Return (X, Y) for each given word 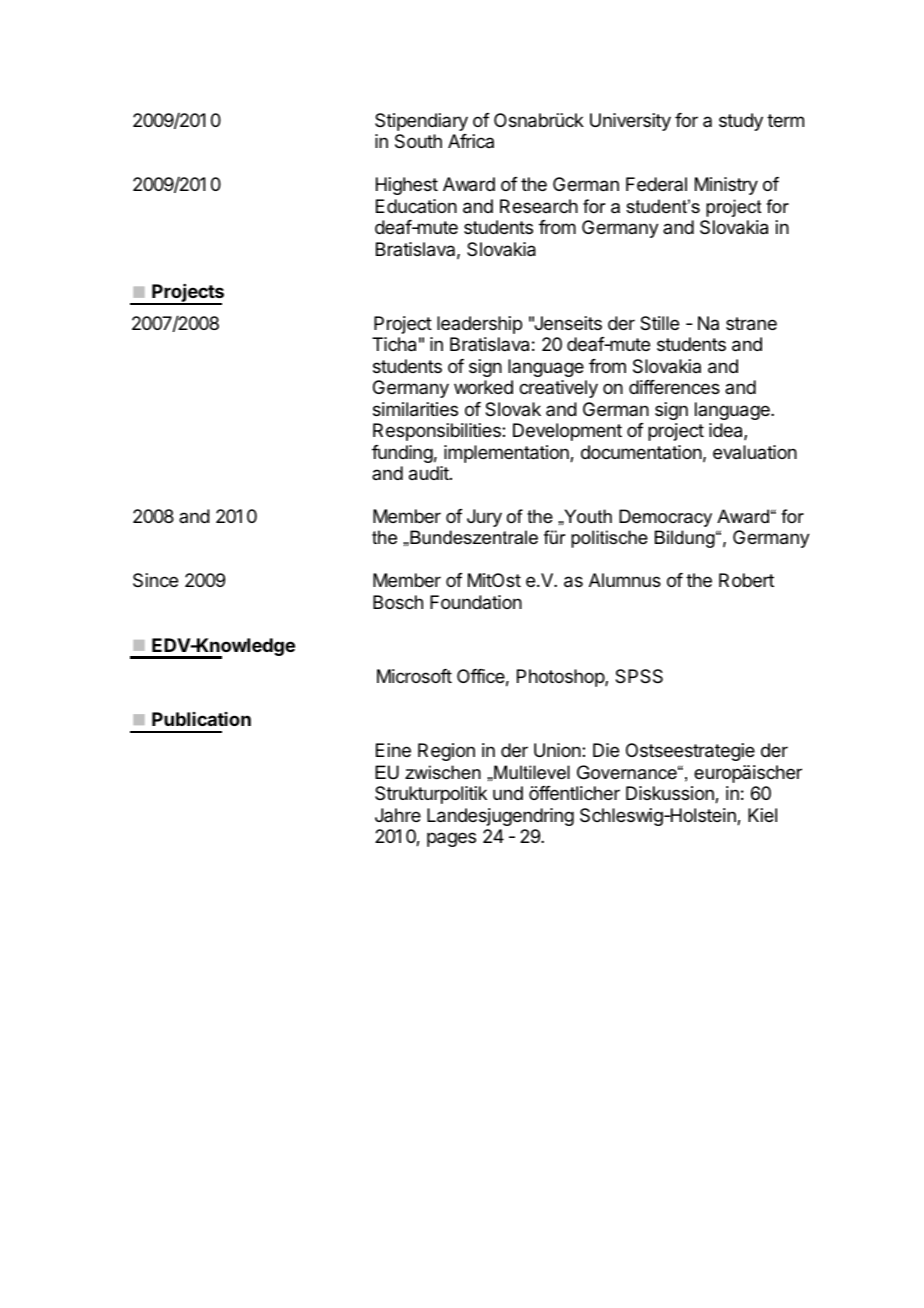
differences (674, 387)
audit (430, 473)
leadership (479, 325)
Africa (471, 141)
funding (402, 454)
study (741, 122)
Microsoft (414, 676)
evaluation (755, 452)
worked (483, 387)
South (418, 141)
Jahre (398, 815)
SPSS (639, 676)
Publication (201, 719)
